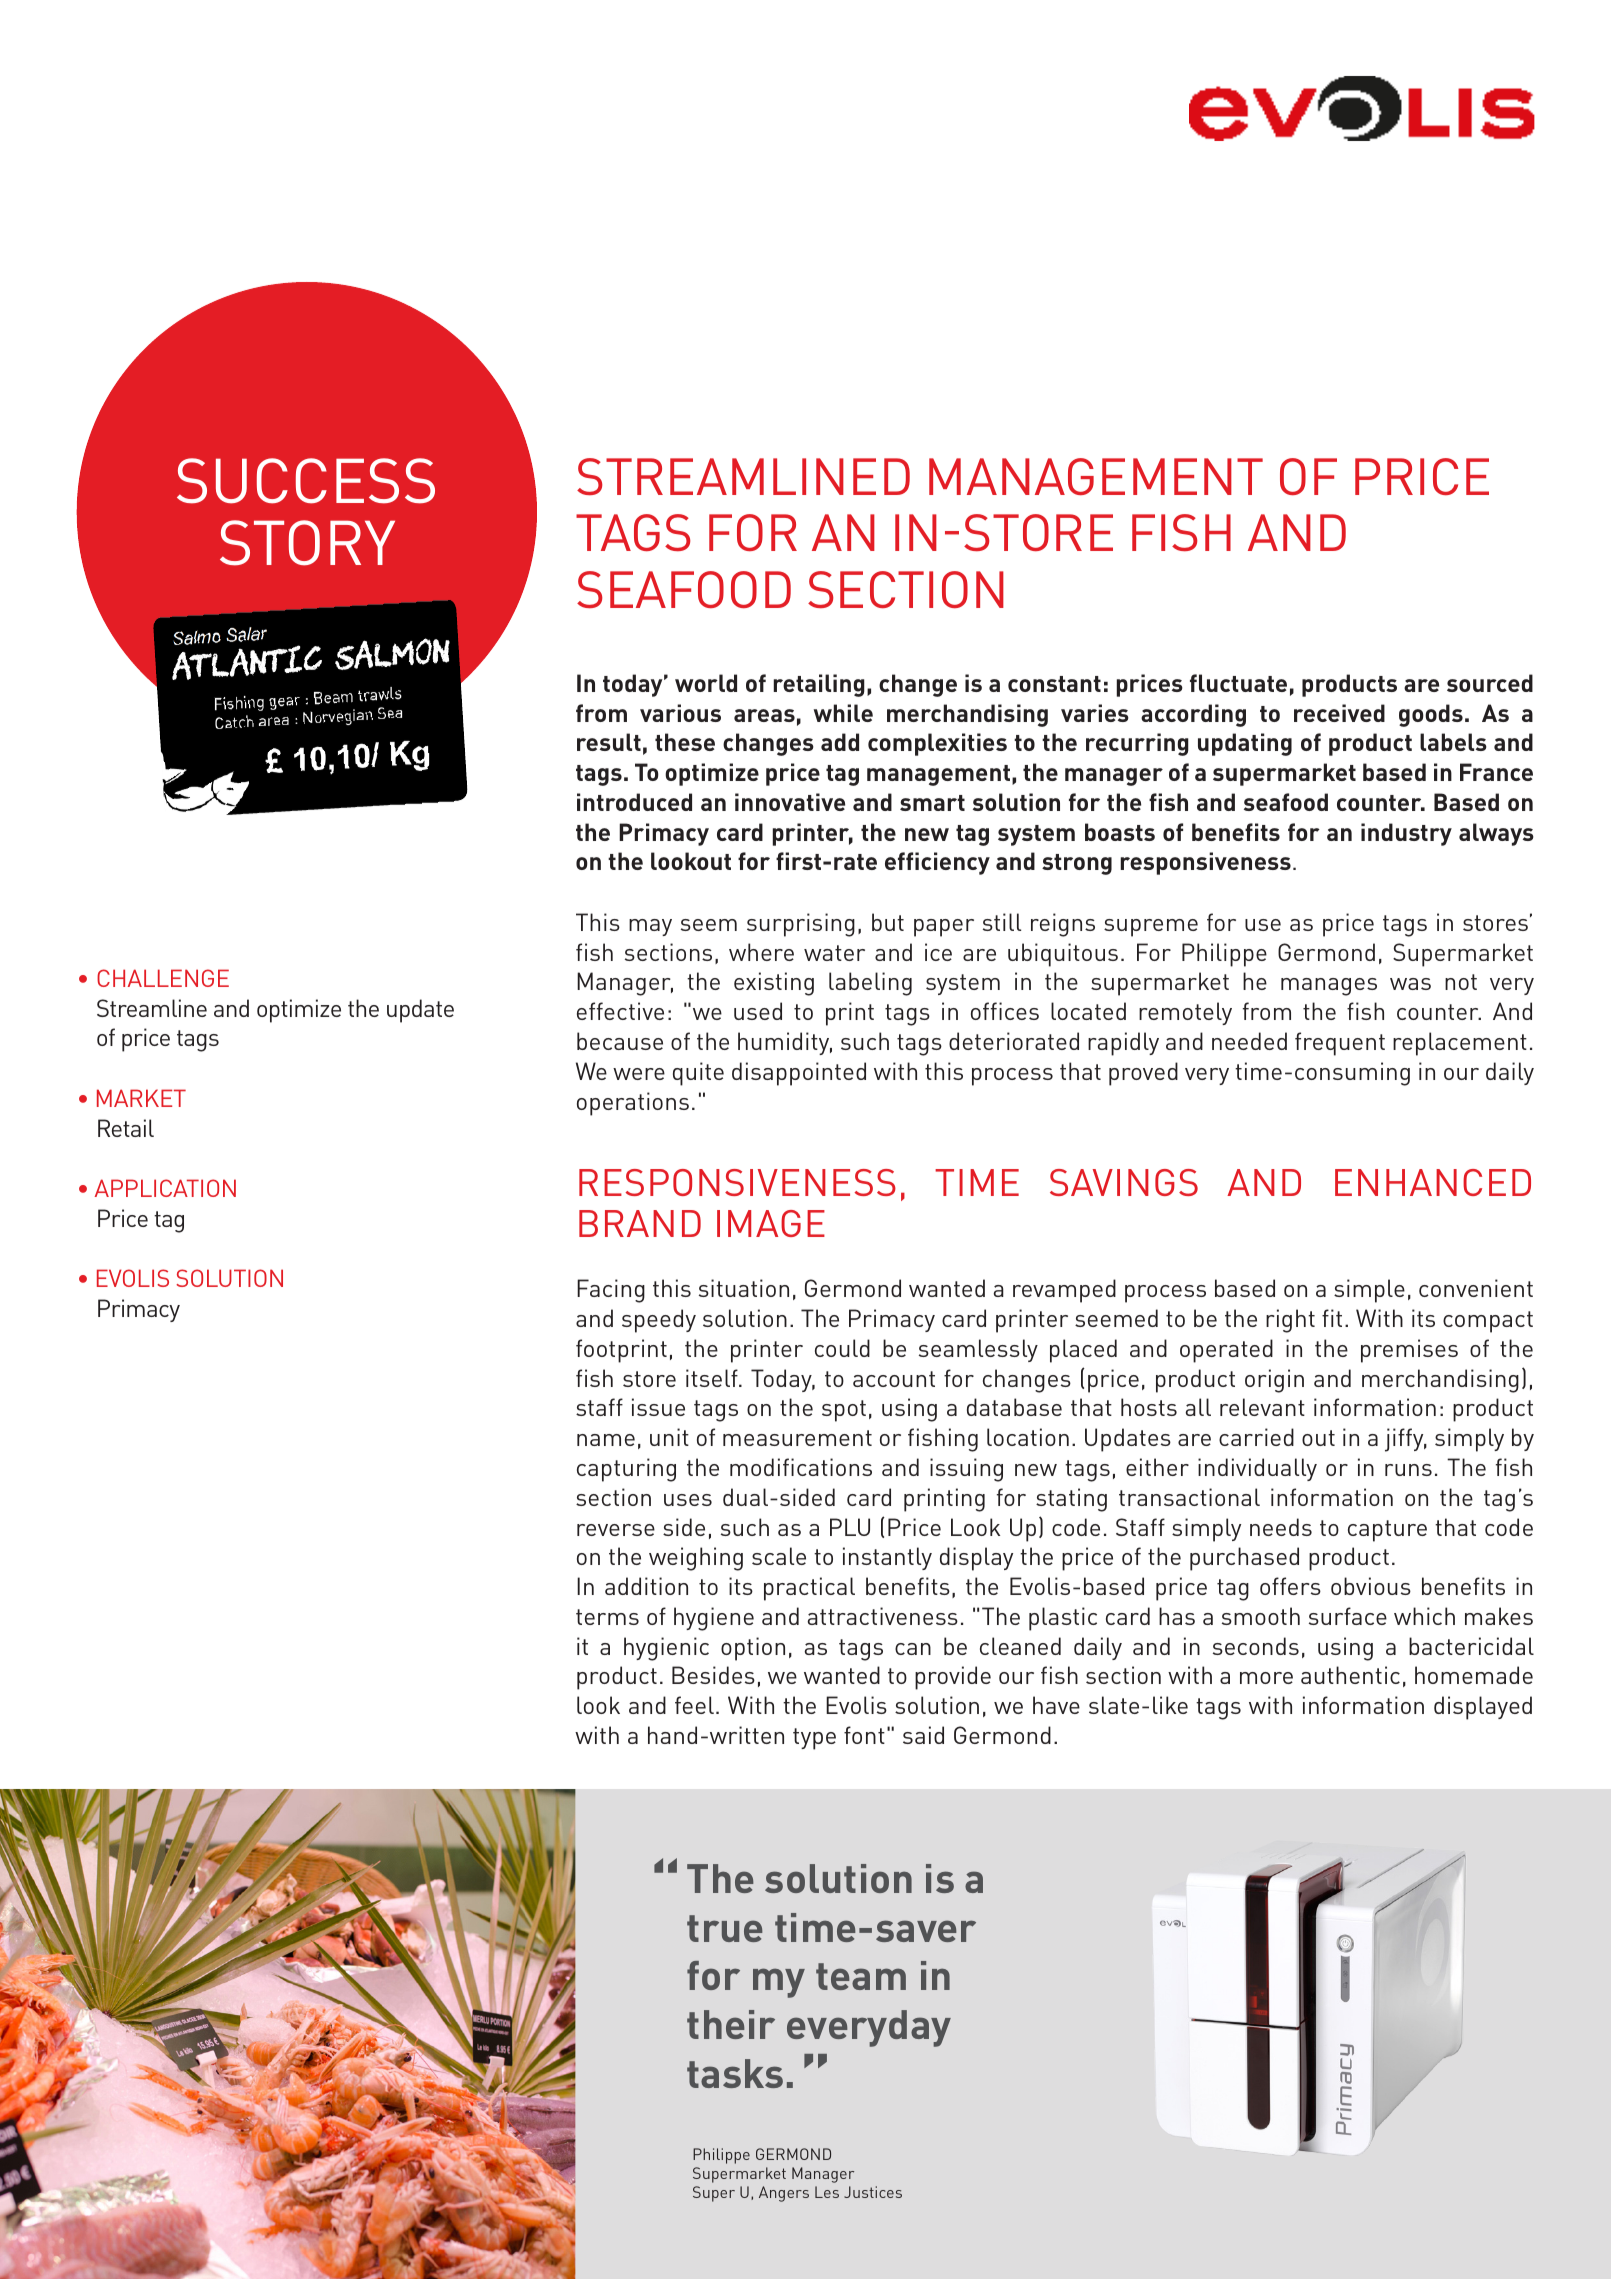 The image size is (1611, 2279). What do you see at coordinates (735, 2073) in the screenshot?
I see `tasks` at bounding box center [735, 2073].
